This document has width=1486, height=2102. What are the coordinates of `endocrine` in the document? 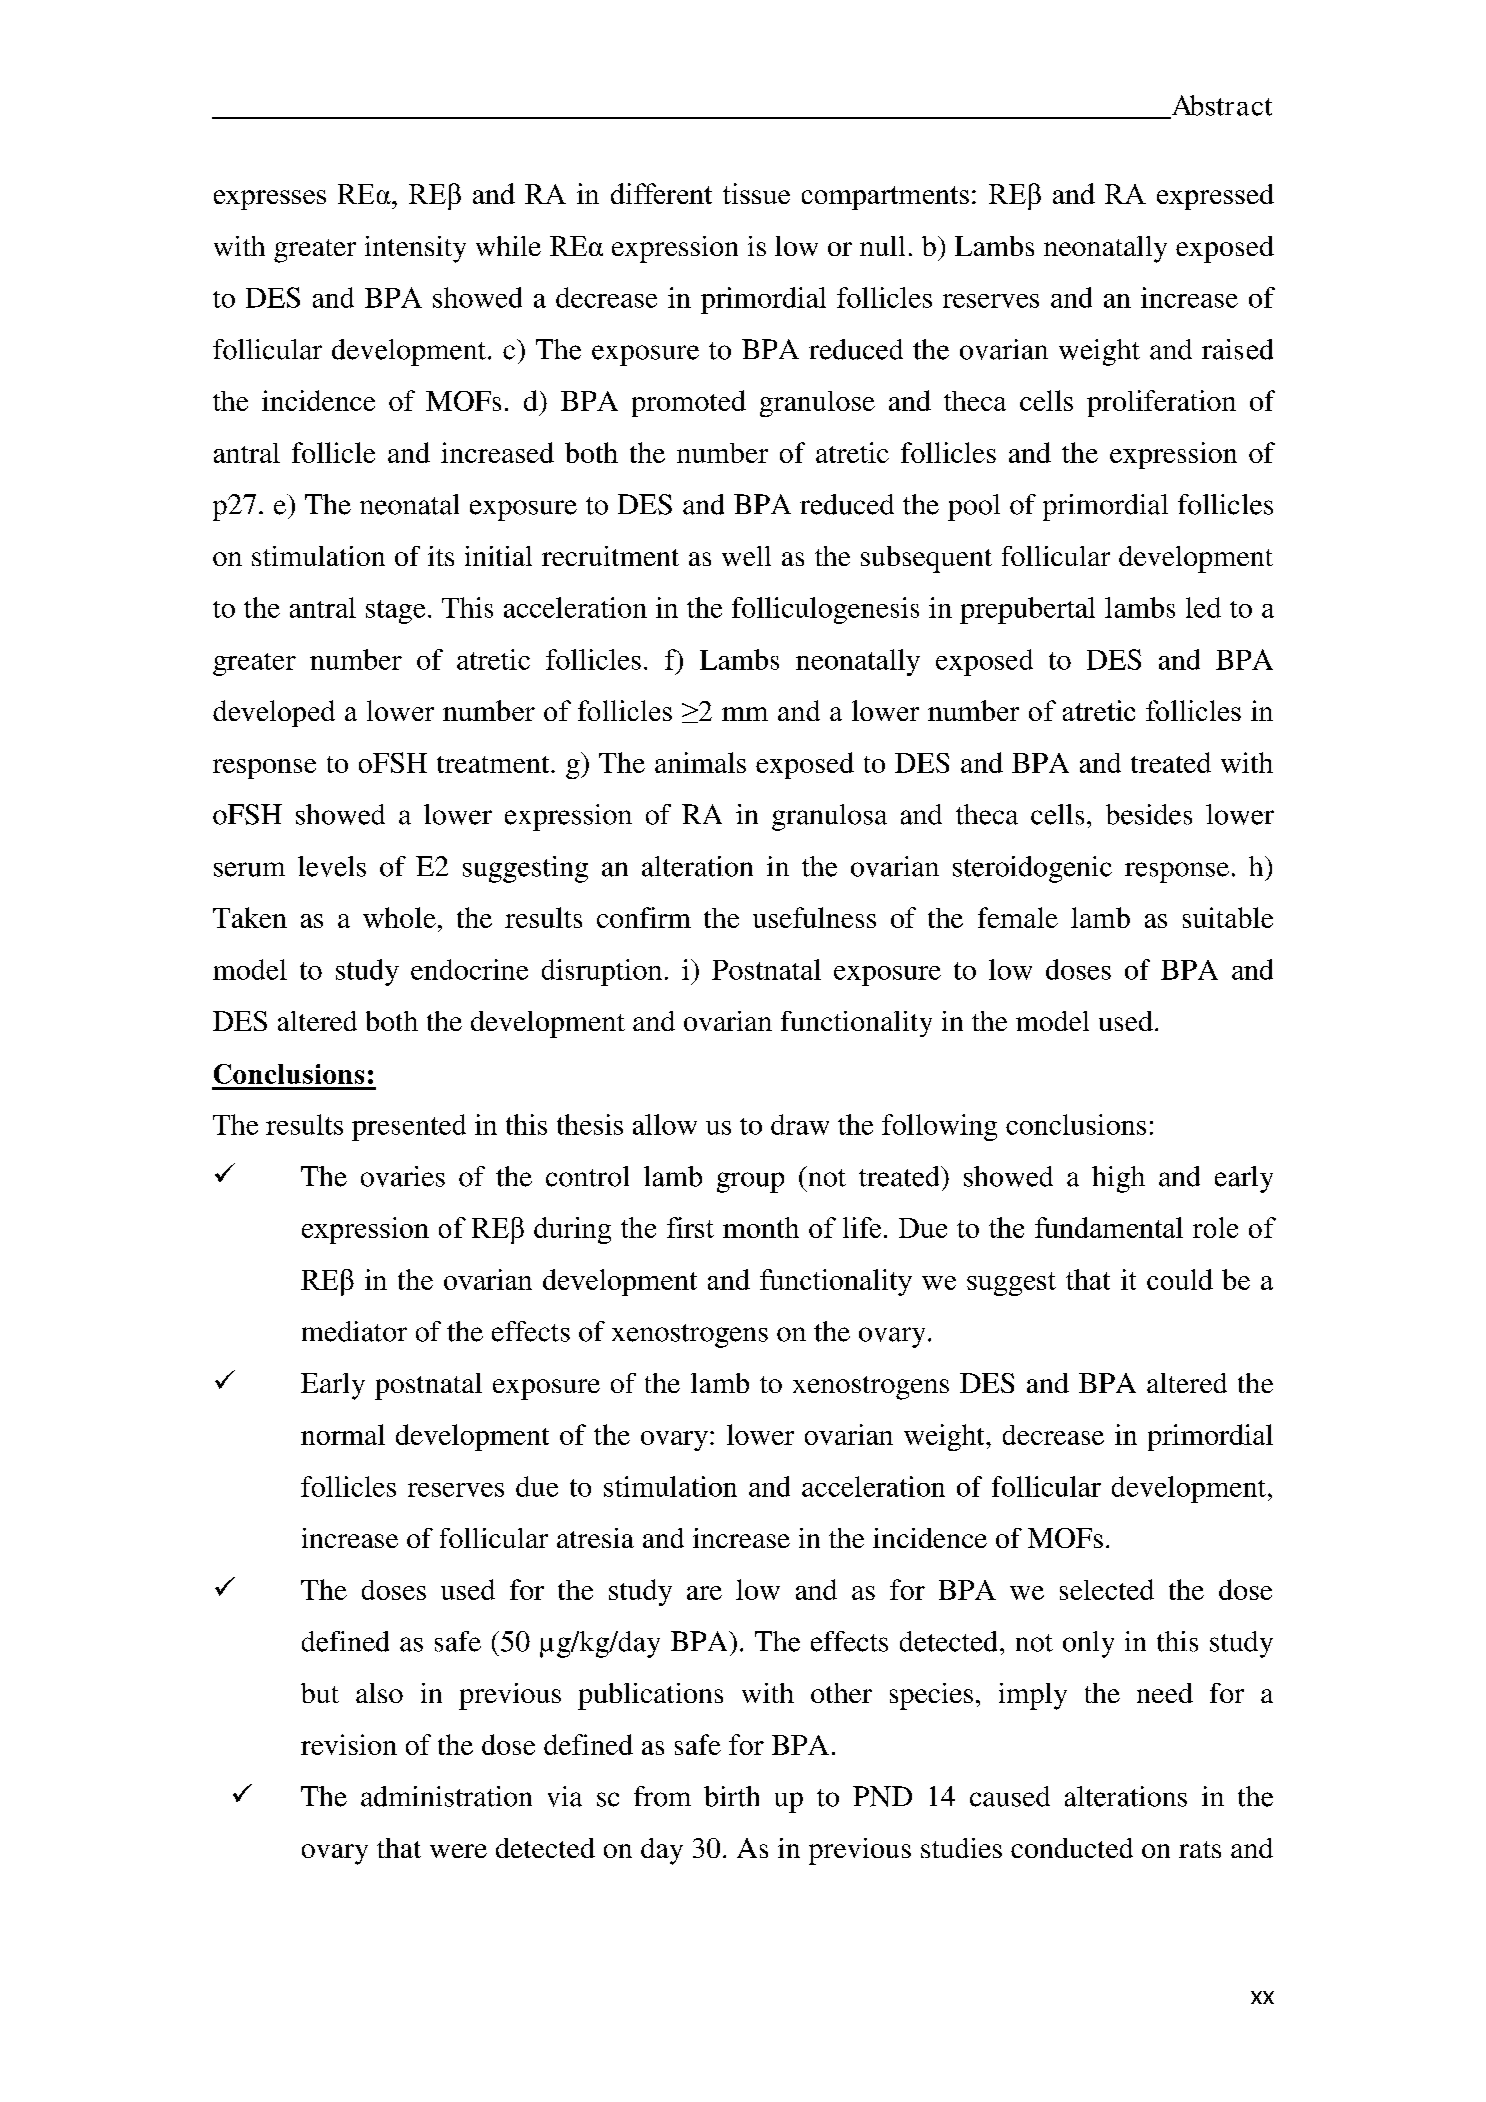 It's located at (469, 969).
